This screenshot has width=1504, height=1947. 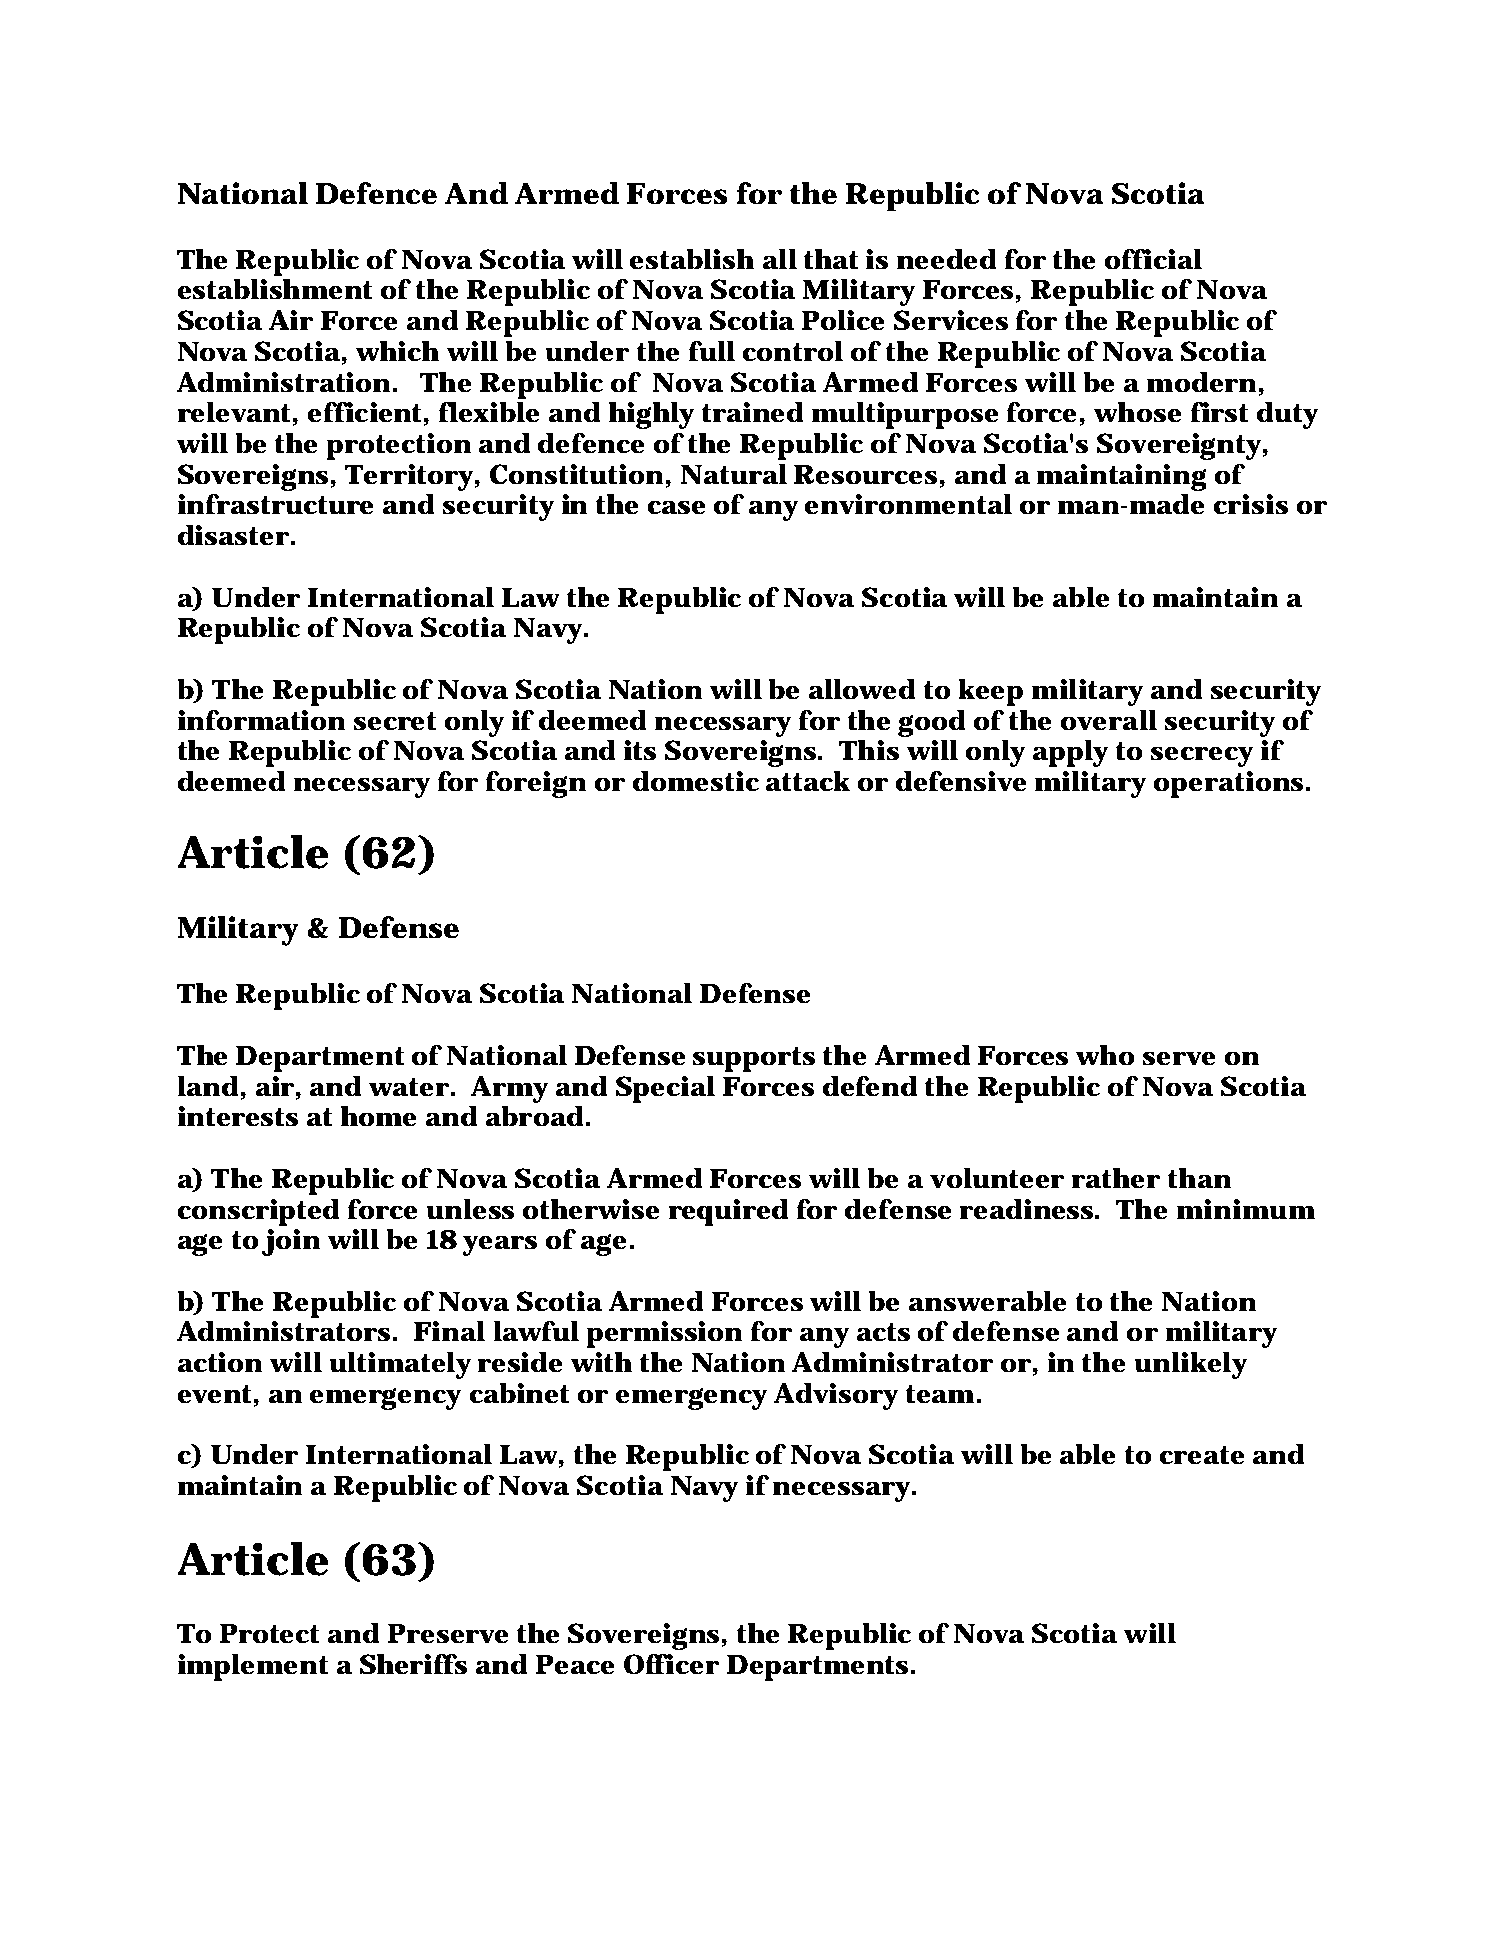 What do you see at coordinates (793, 351) in the screenshot?
I see `control` at bounding box center [793, 351].
